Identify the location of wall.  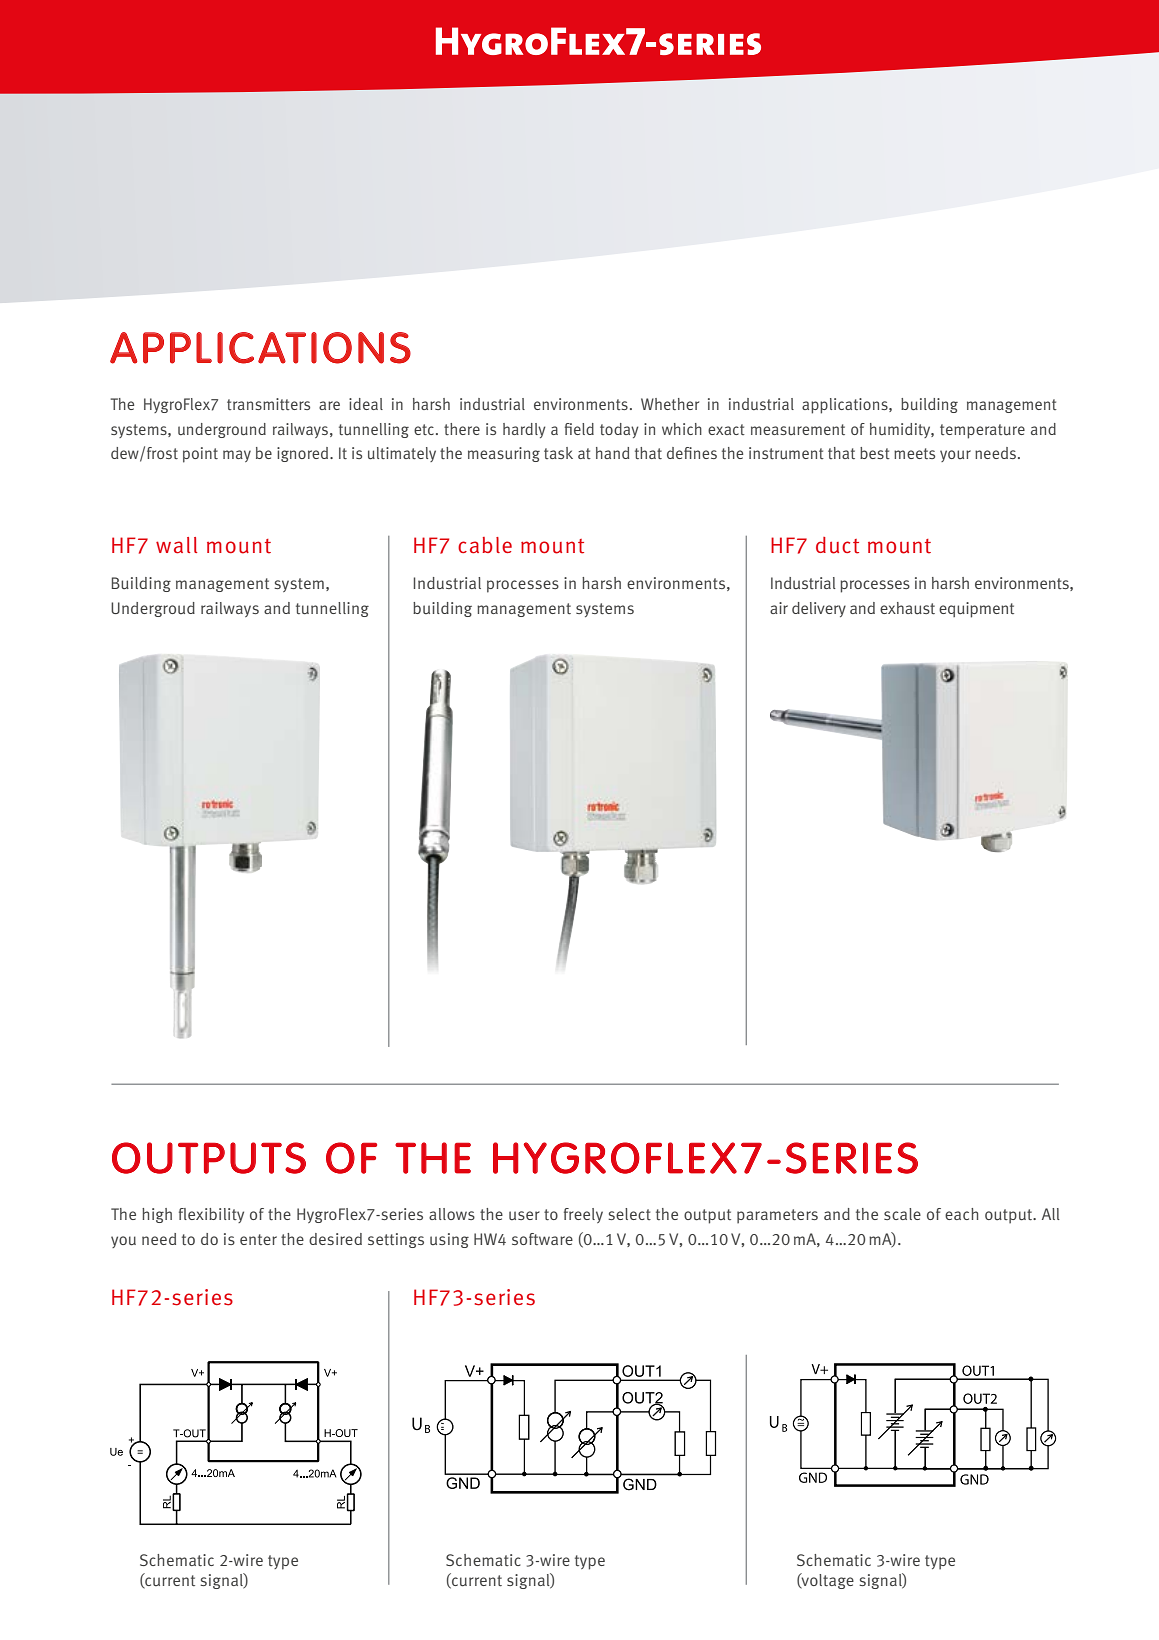
(176, 545).
